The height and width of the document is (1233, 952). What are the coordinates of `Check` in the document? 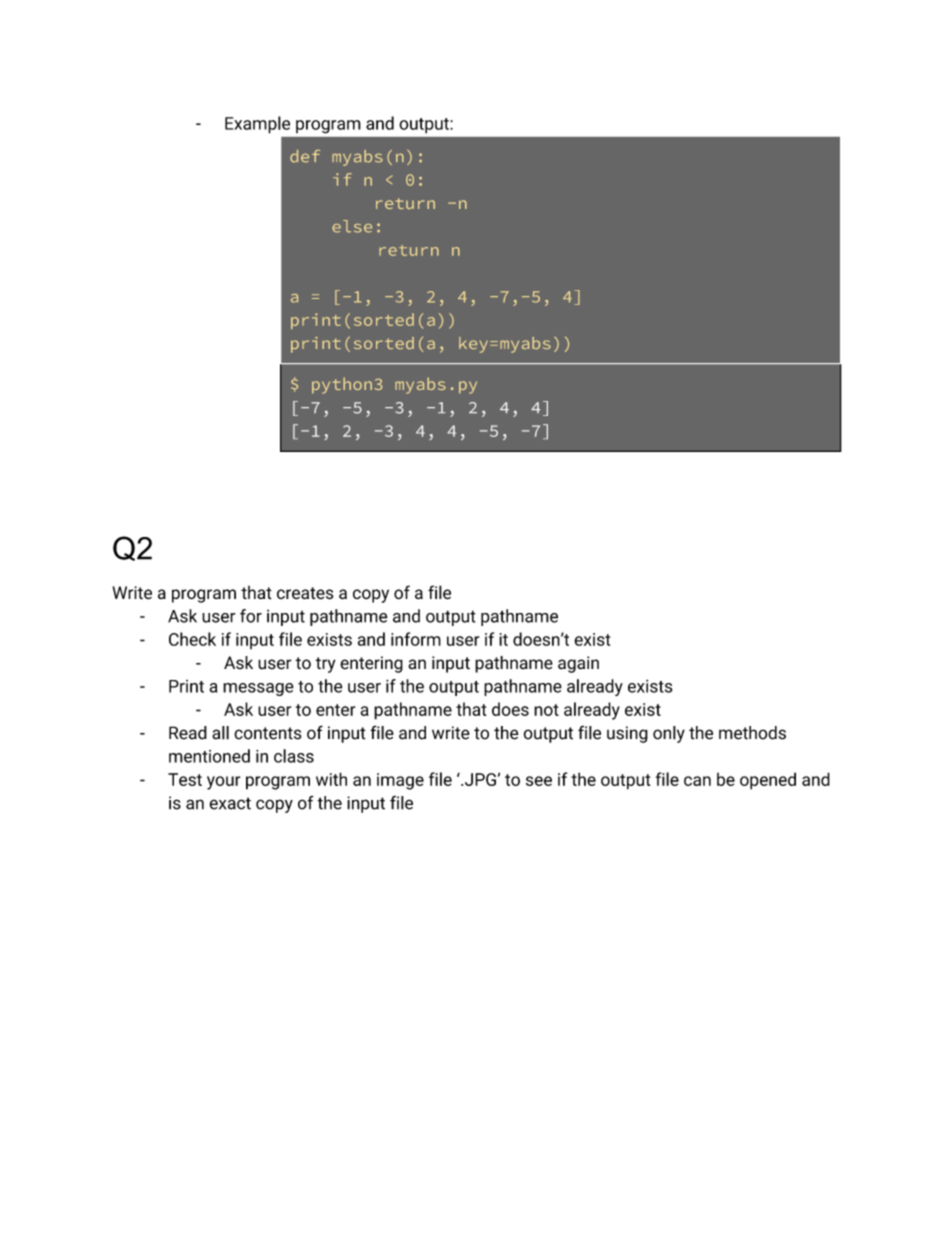 It's located at (192, 639).
